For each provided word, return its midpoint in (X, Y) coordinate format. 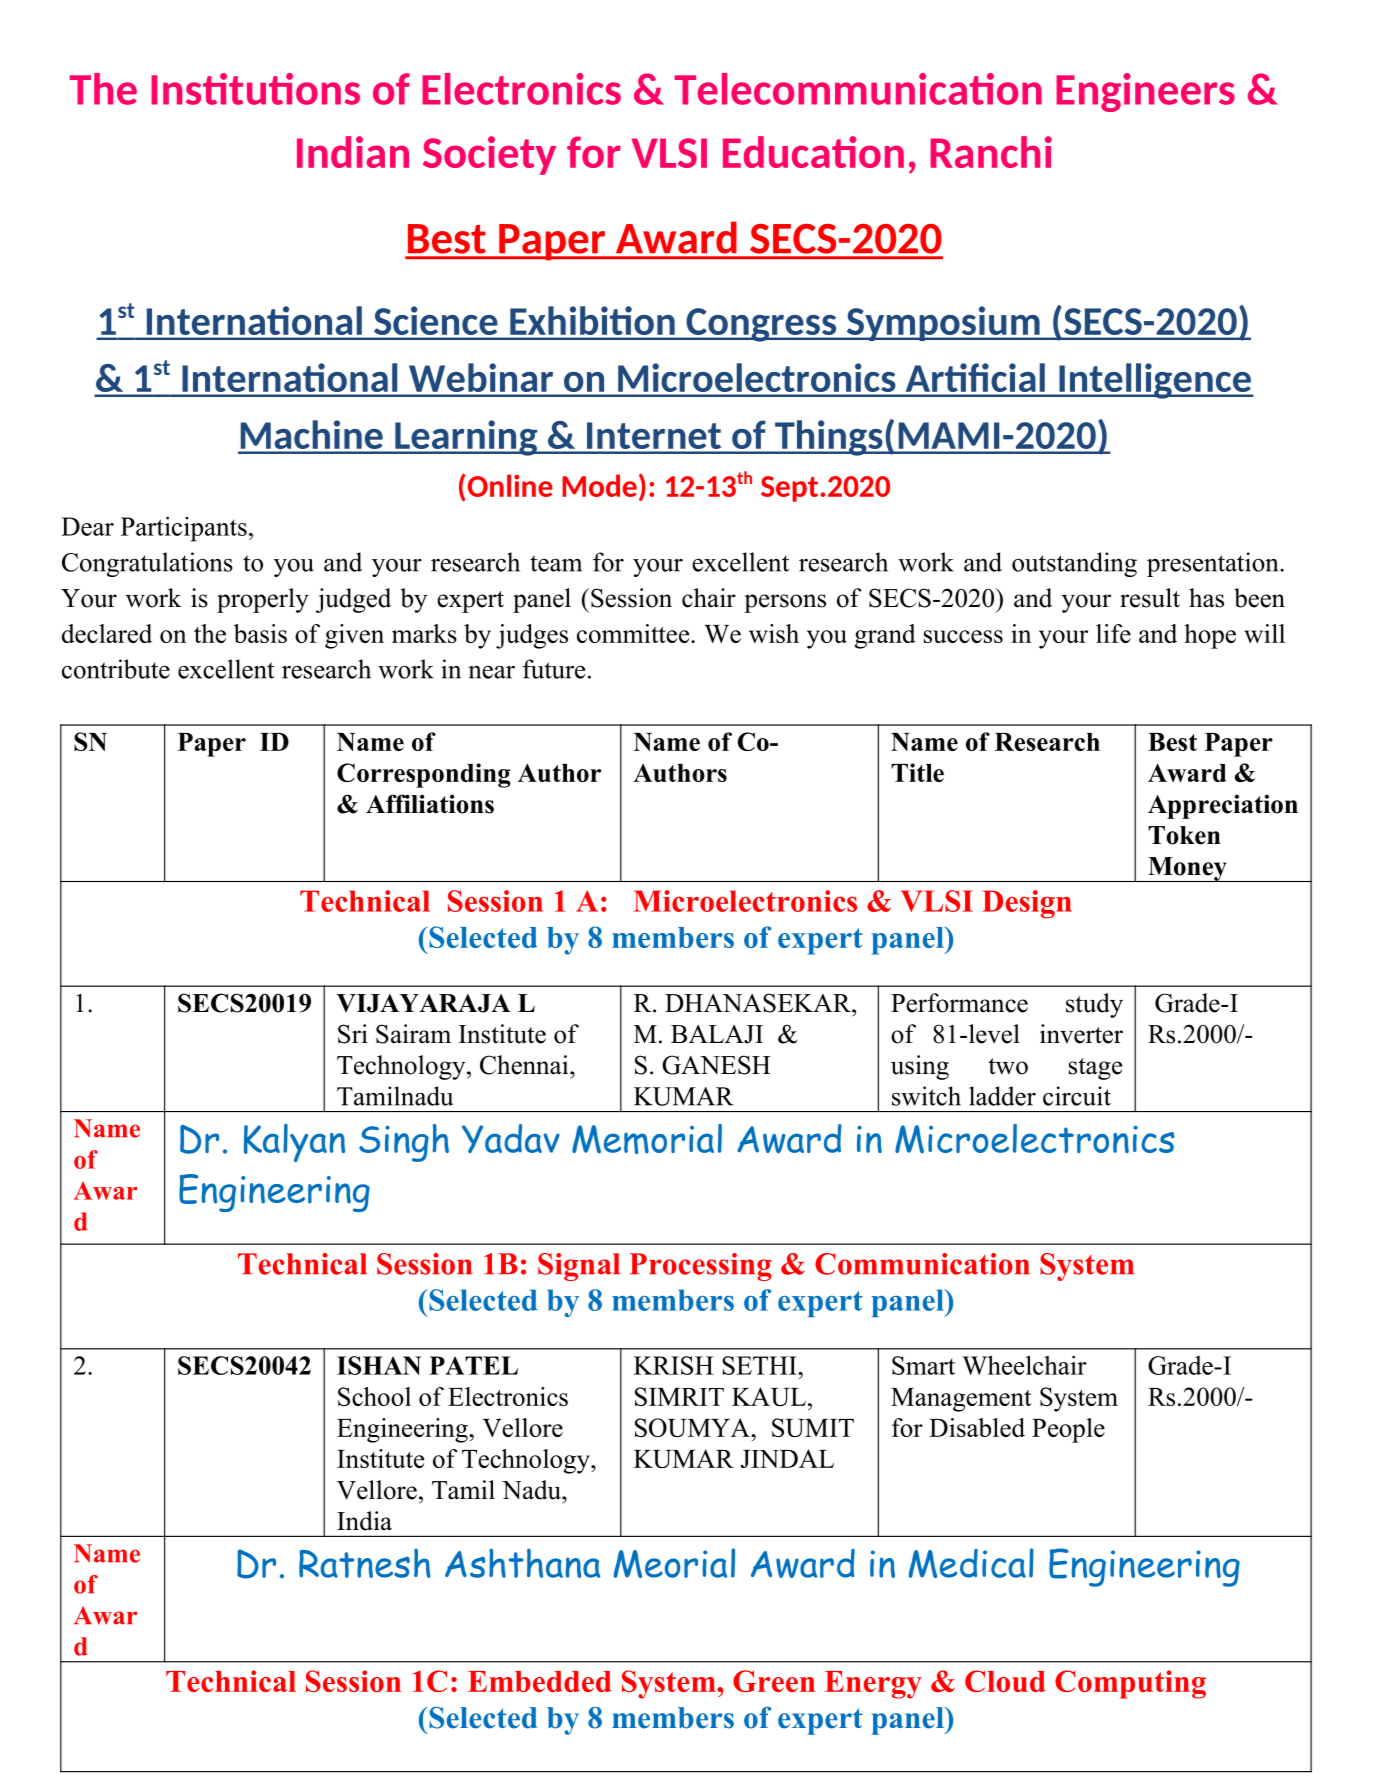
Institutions (255, 89)
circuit (1077, 1096)
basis (260, 633)
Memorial (647, 1139)
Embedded (540, 1681)
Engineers (1145, 92)
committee (634, 633)
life (1113, 633)
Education (813, 152)
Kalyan (294, 1143)
